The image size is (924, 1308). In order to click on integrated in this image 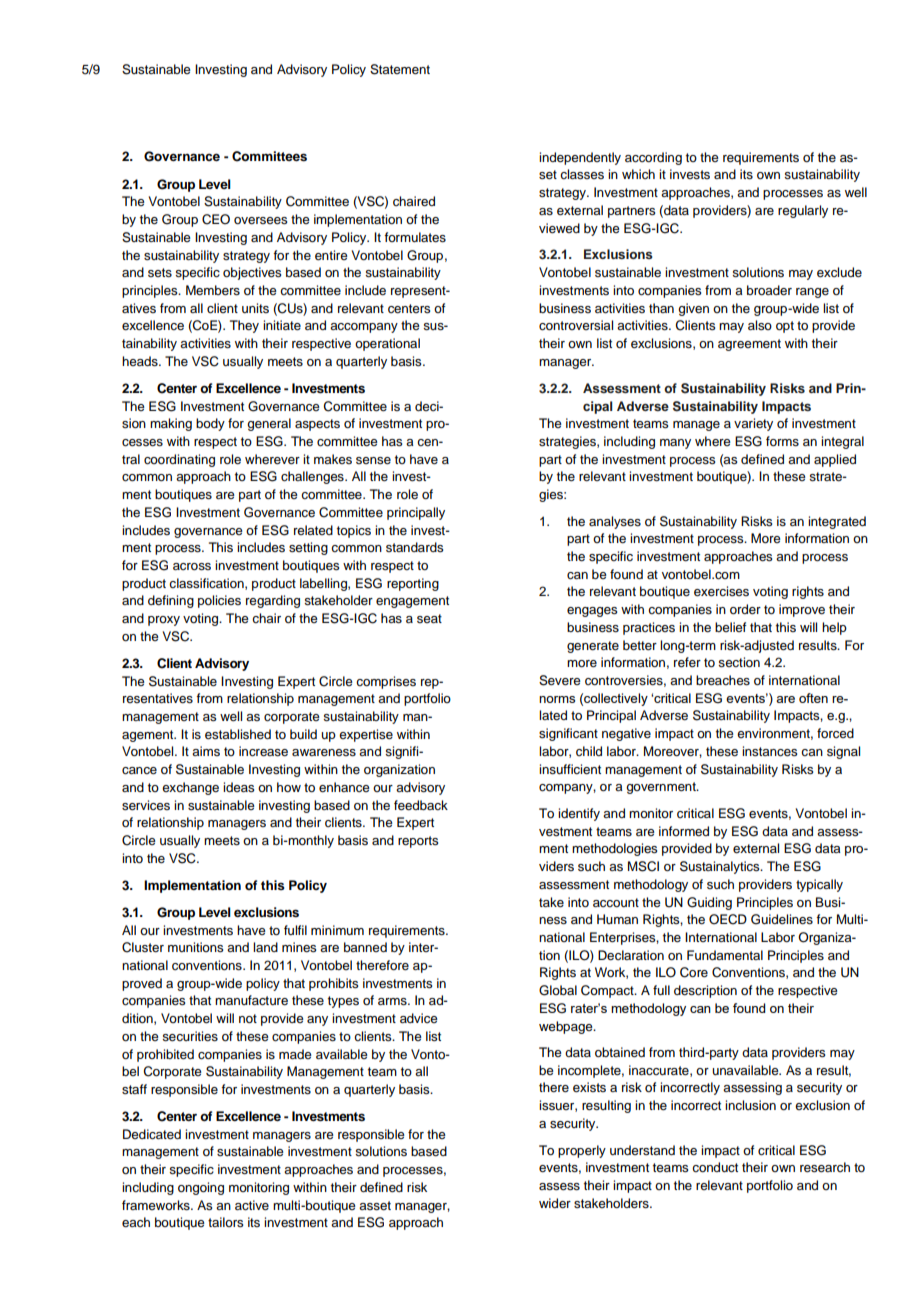, I will do `click(837, 522)`.
